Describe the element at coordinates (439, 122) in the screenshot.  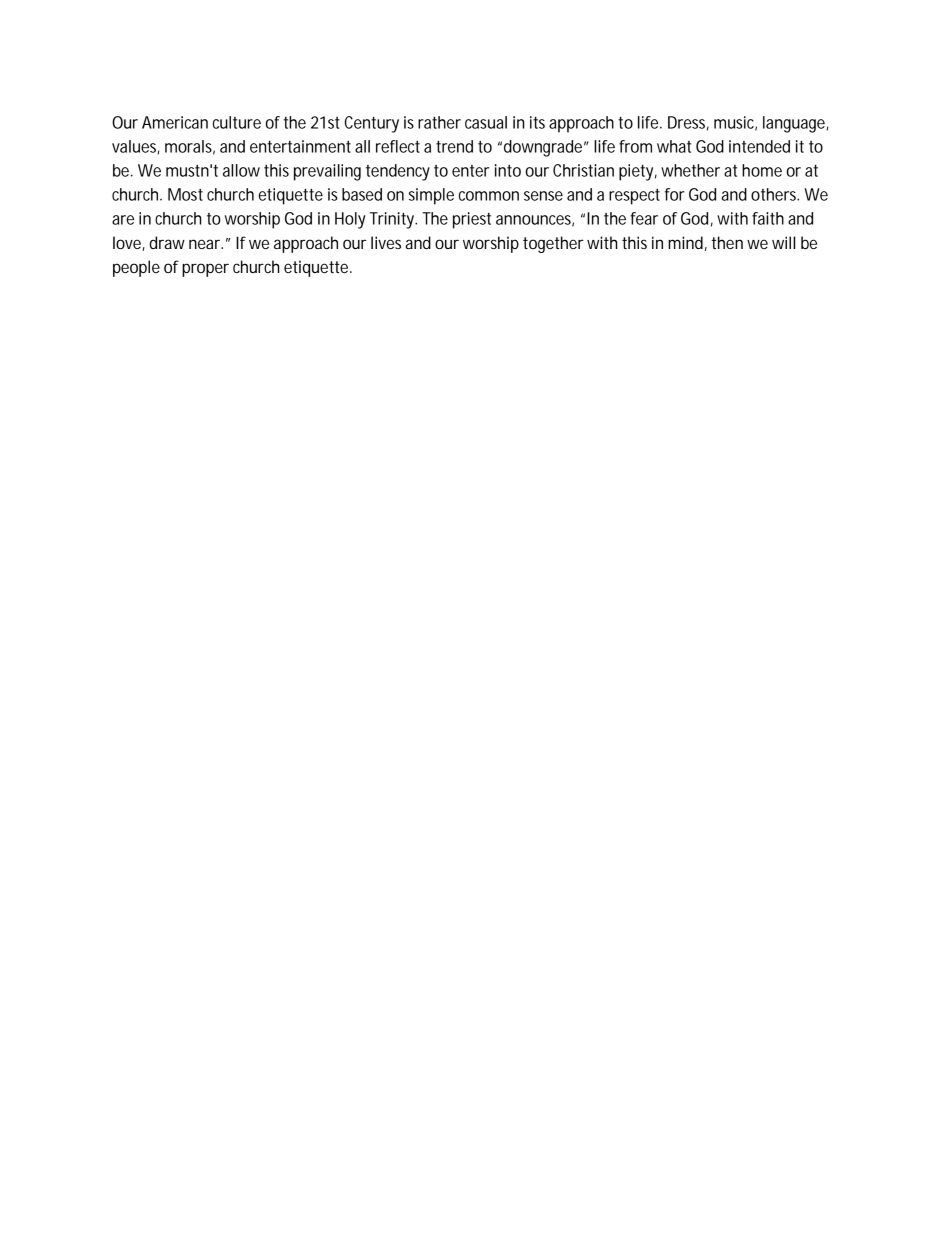
I see `rather` at that location.
